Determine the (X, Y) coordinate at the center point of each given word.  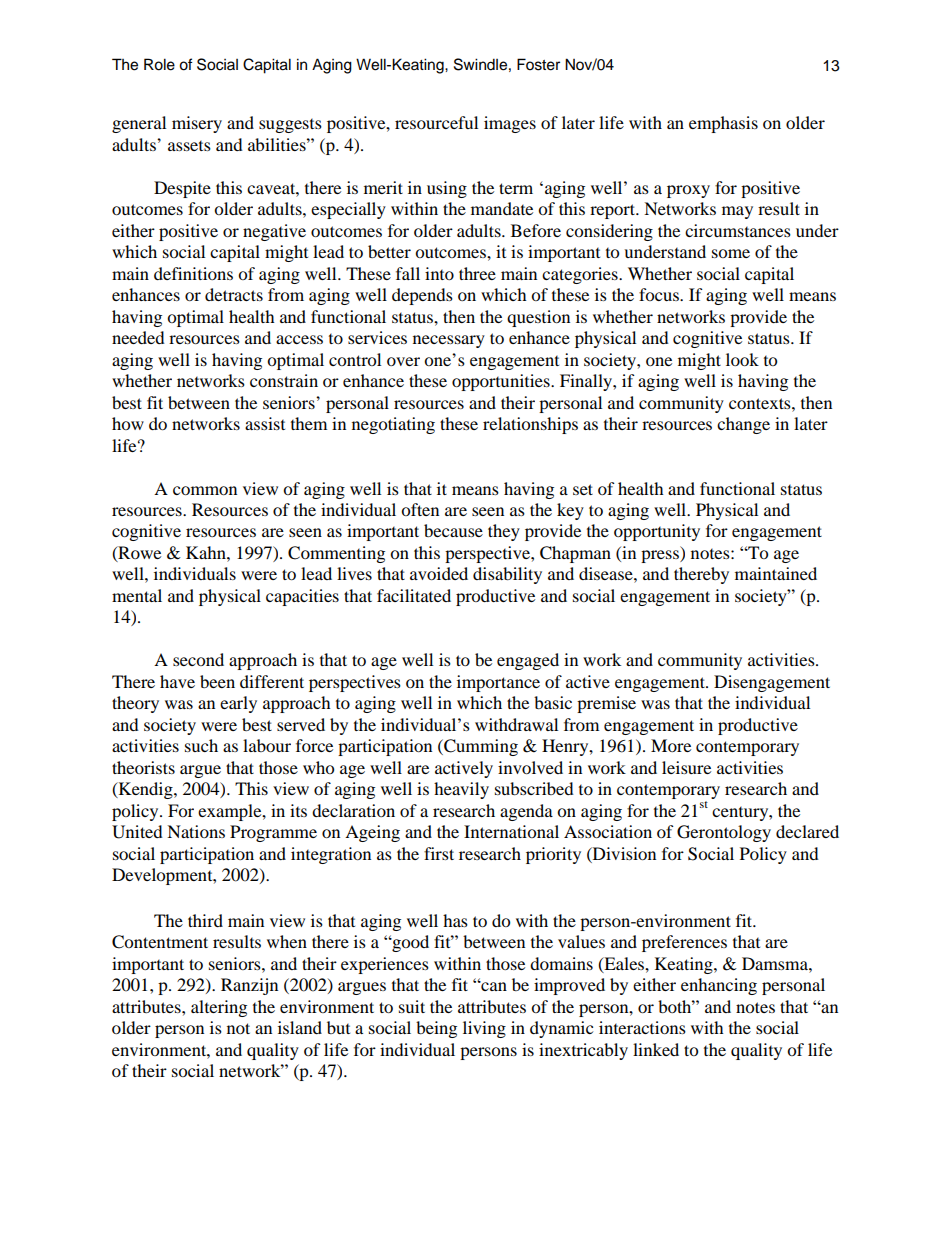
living (484, 1029)
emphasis (723, 124)
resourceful (436, 122)
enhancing (719, 986)
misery (197, 124)
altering (219, 1008)
